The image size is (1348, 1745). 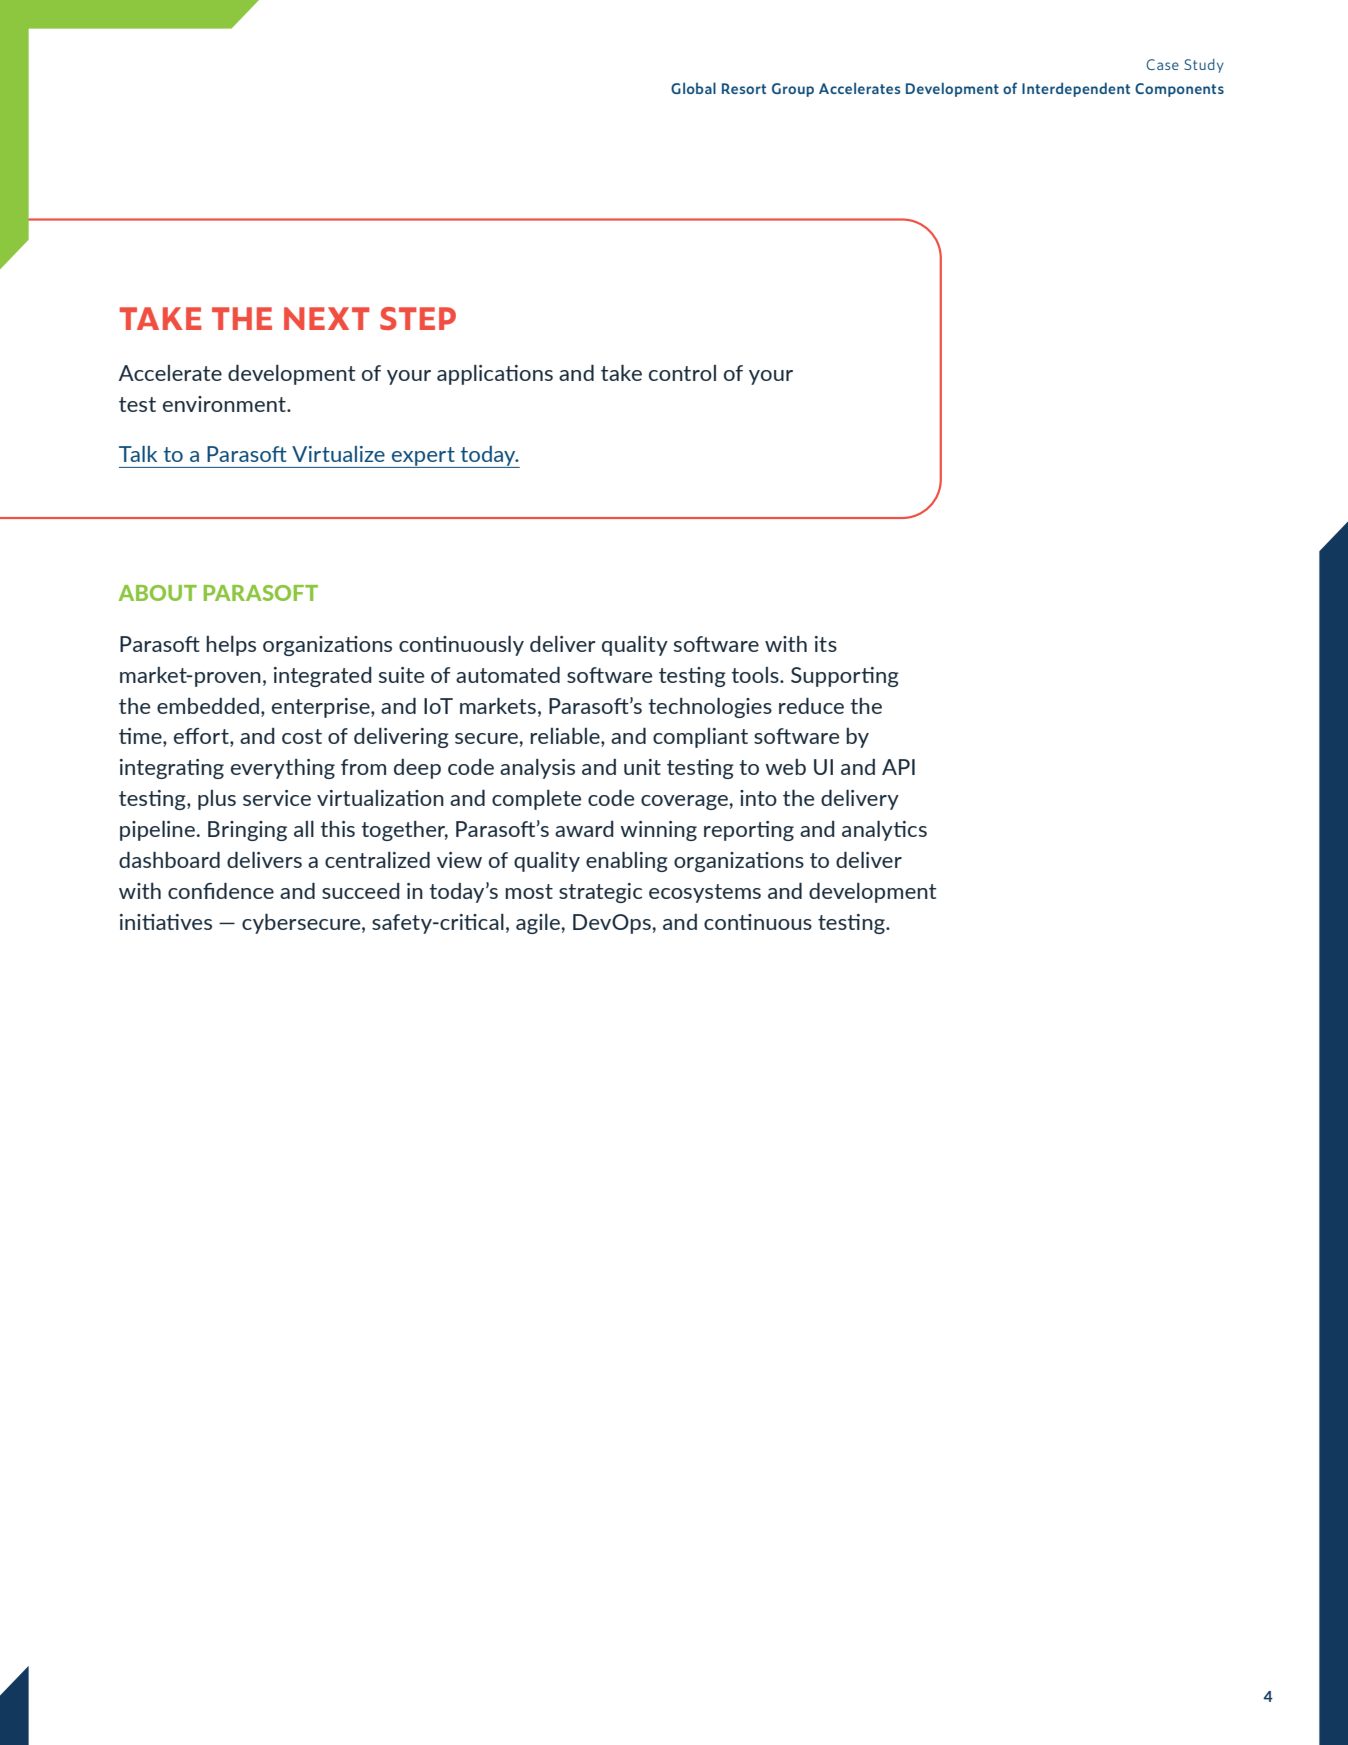 What do you see at coordinates (157, 593) in the page?
I see `ABOUT` at bounding box center [157, 593].
